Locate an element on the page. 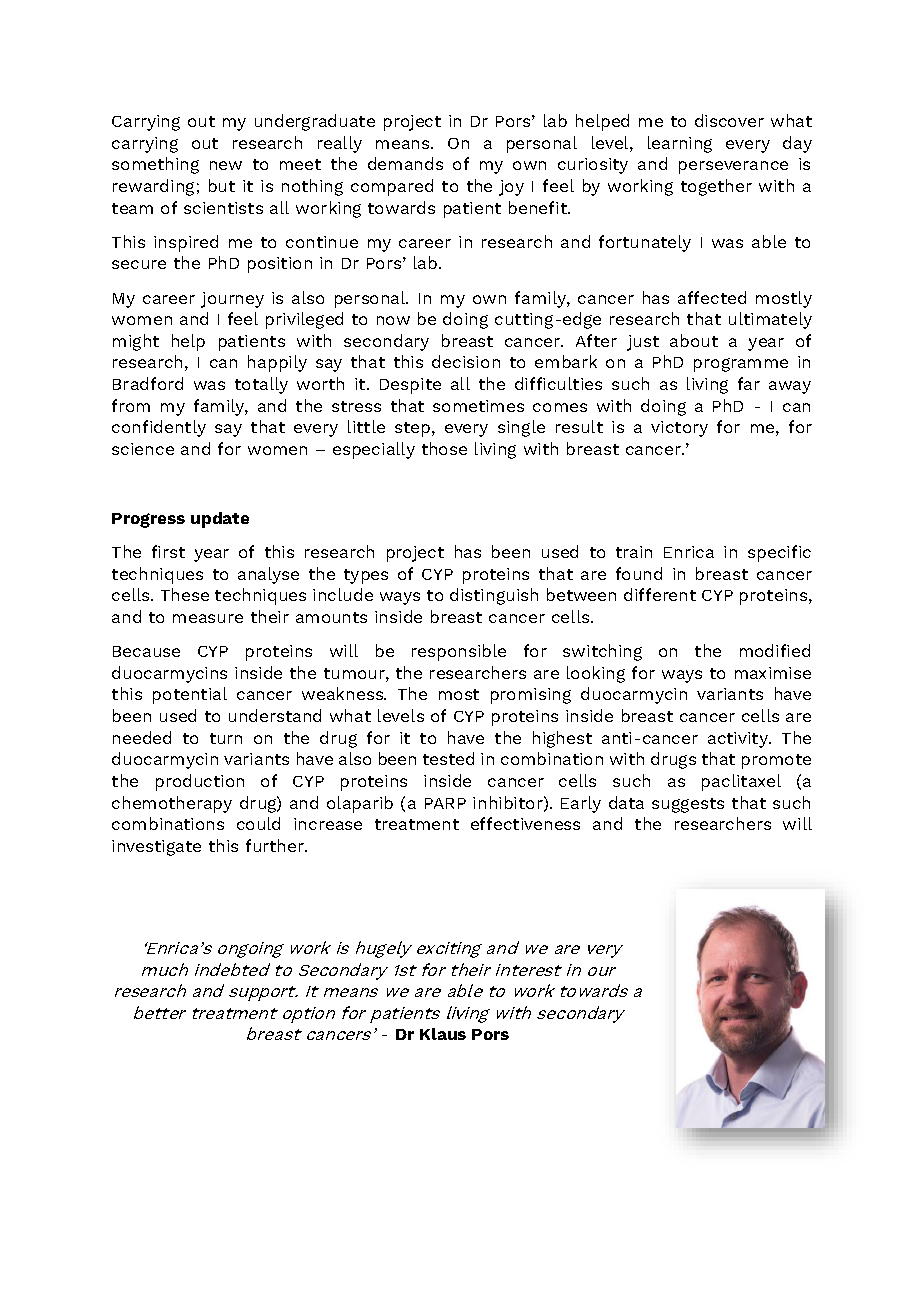  those is located at coordinates (444, 448).
